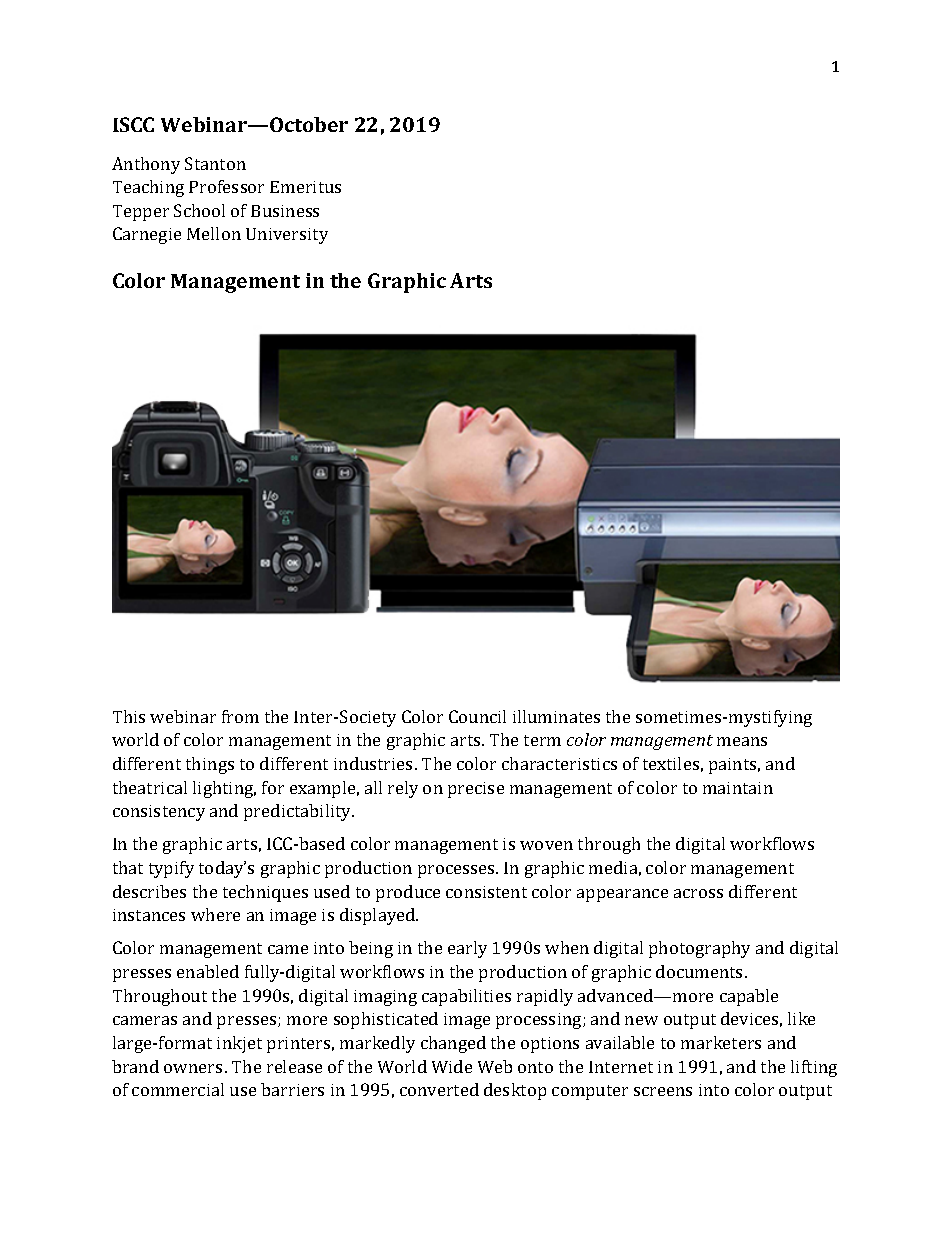 The image size is (952, 1233). Describe the element at coordinates (476, 790) in the screenshot. I see `precise` at that location.
